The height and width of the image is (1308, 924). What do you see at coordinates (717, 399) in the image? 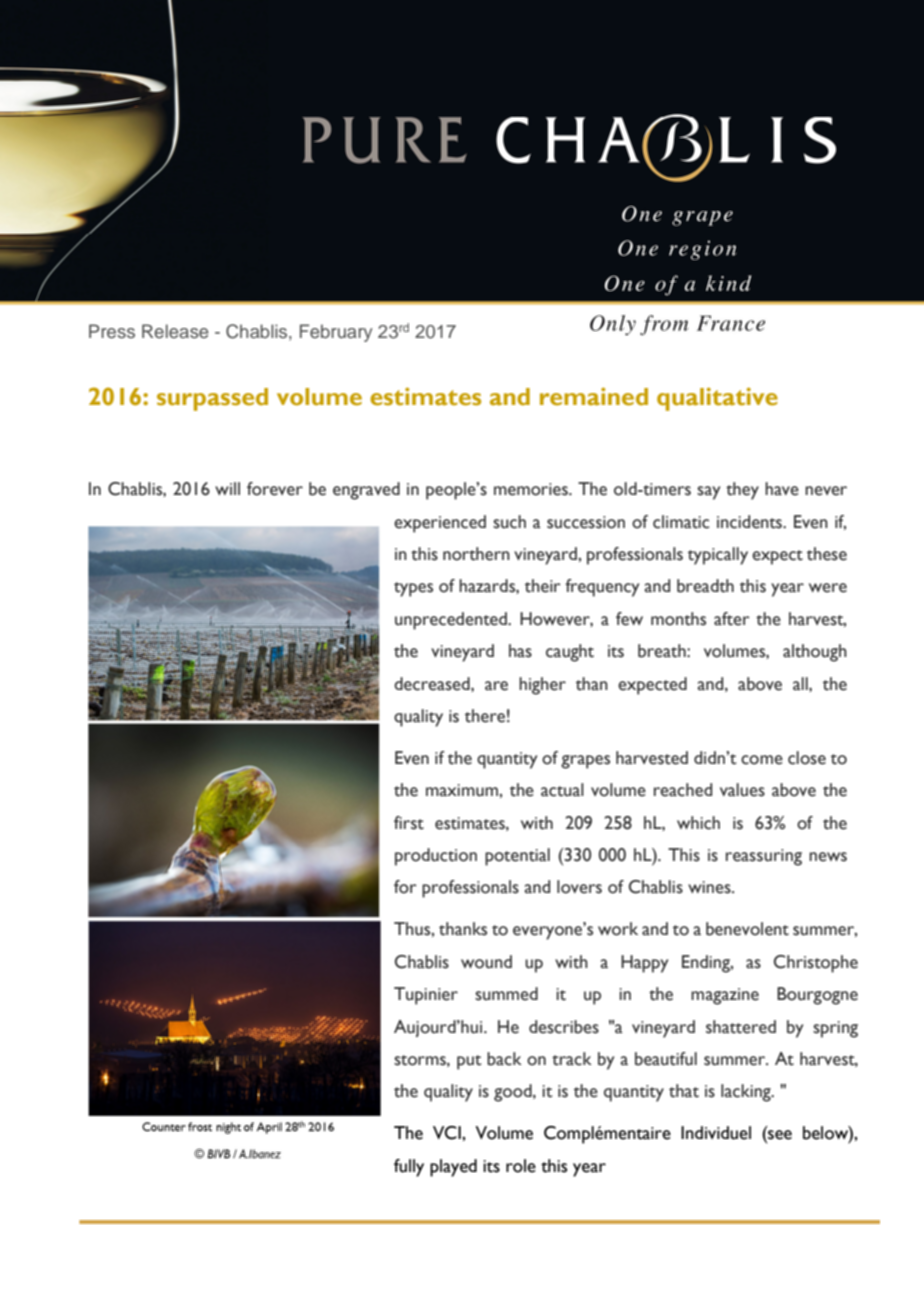
I see `qualitative` at bounding box center [717, 399].
